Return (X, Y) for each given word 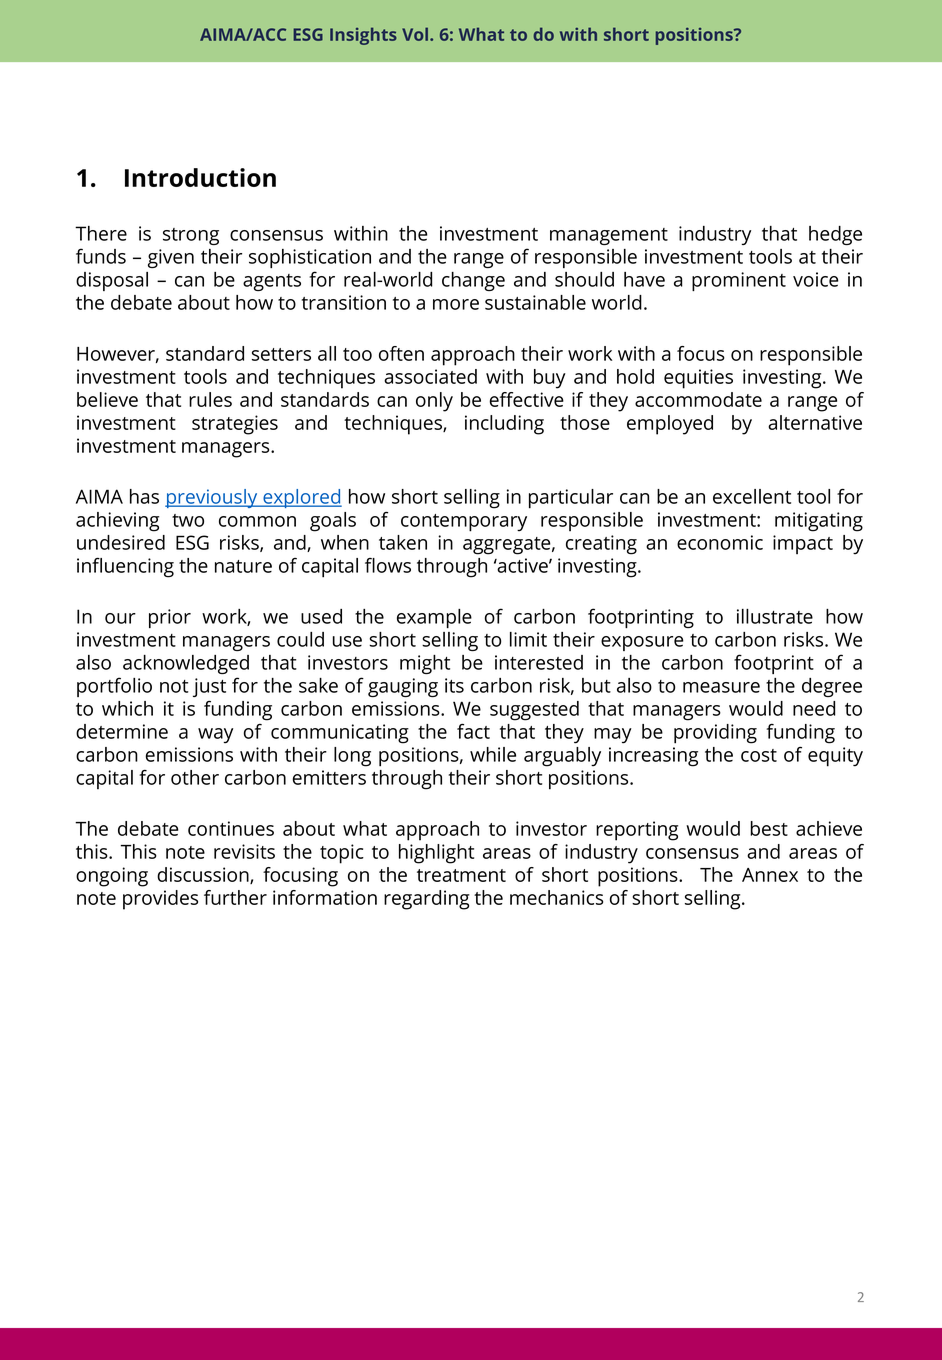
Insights (363, 36)
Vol (415, 34)
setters (281, 354)
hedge (835, 235)
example (434, 618)
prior (170, 618)
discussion (204, 875)
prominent (739, 281)
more (456, 304)
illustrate (775, 616)
